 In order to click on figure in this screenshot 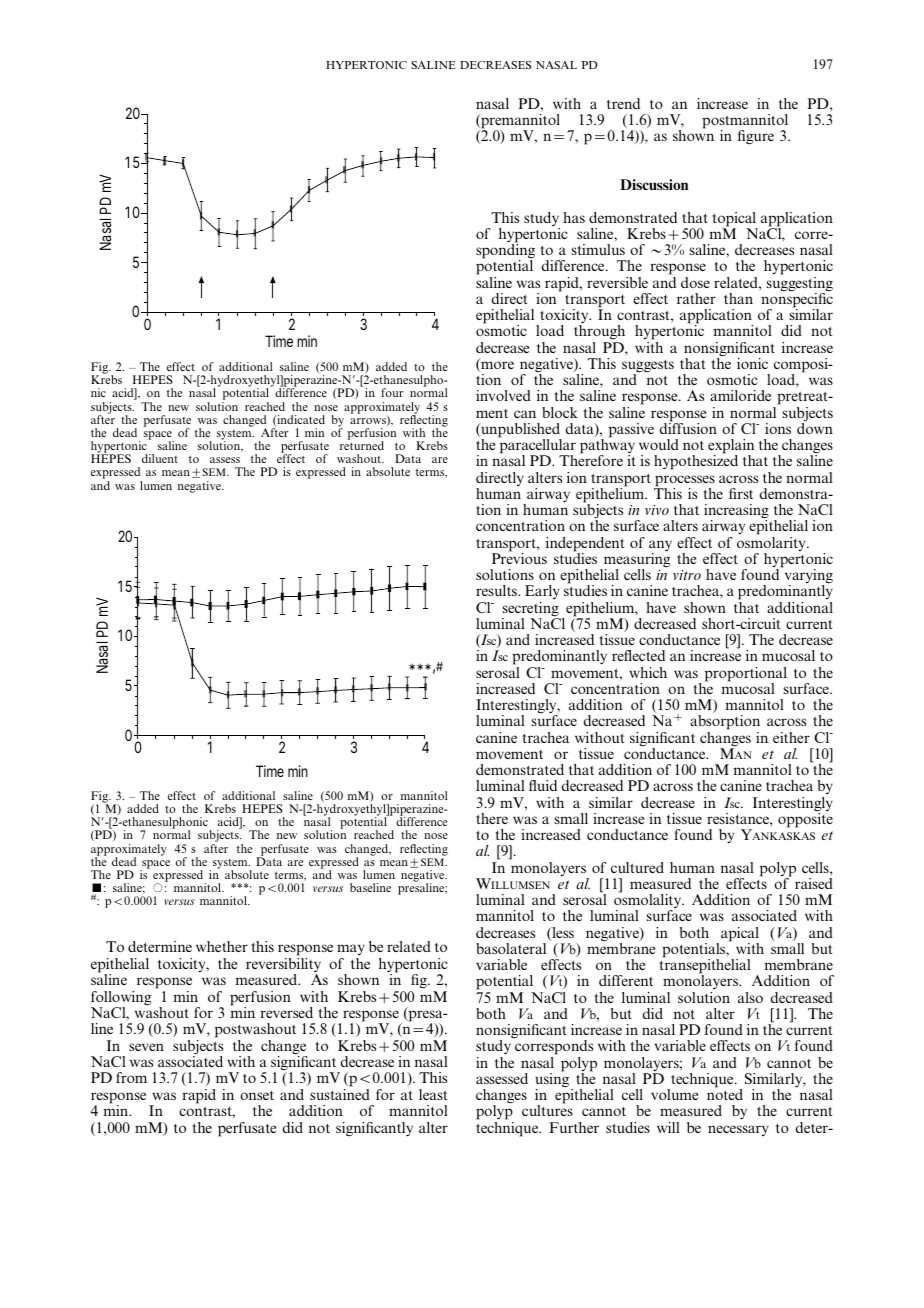, I will do `click(756, 137)`.
